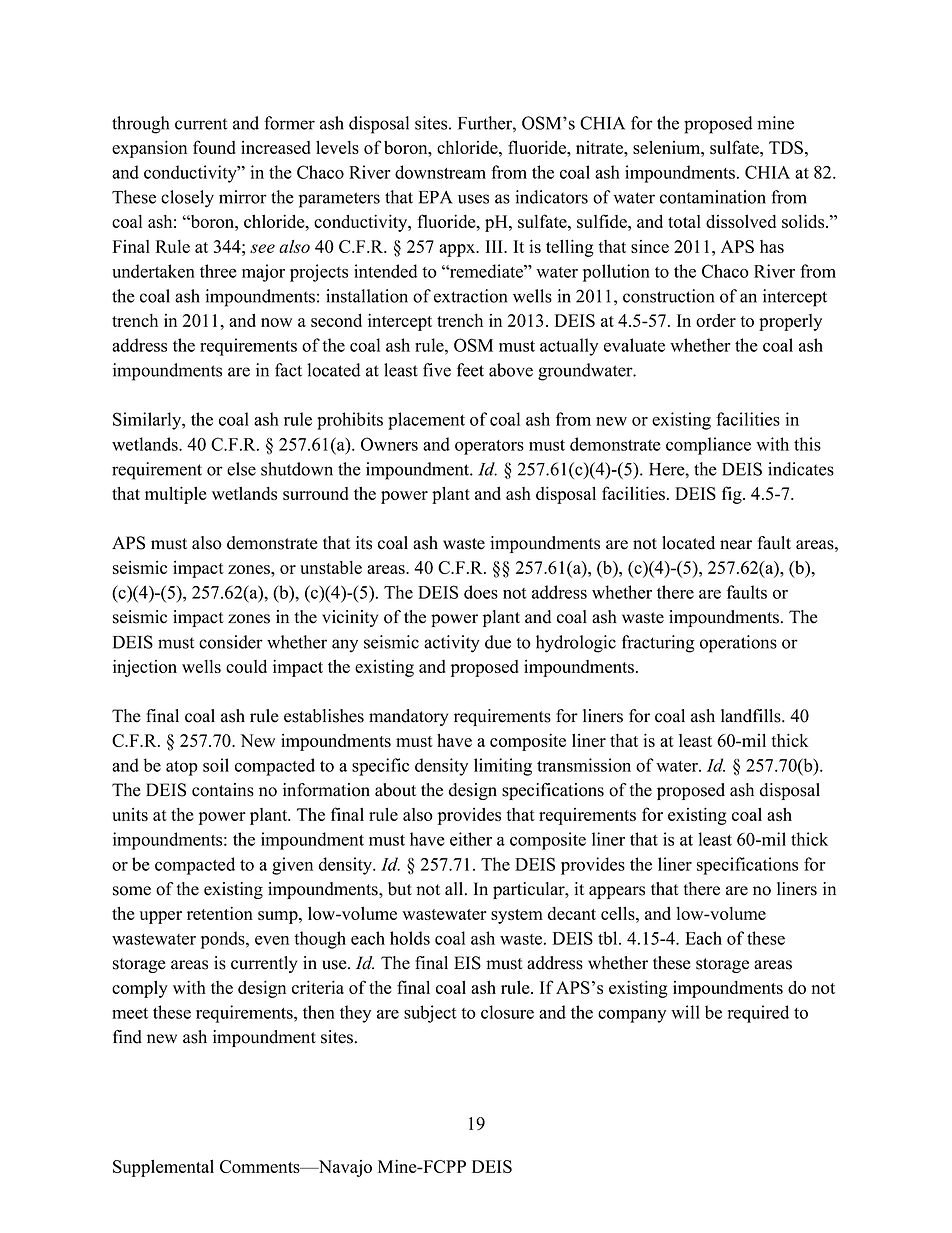  I want to click on compliance, so click(708, 446).
